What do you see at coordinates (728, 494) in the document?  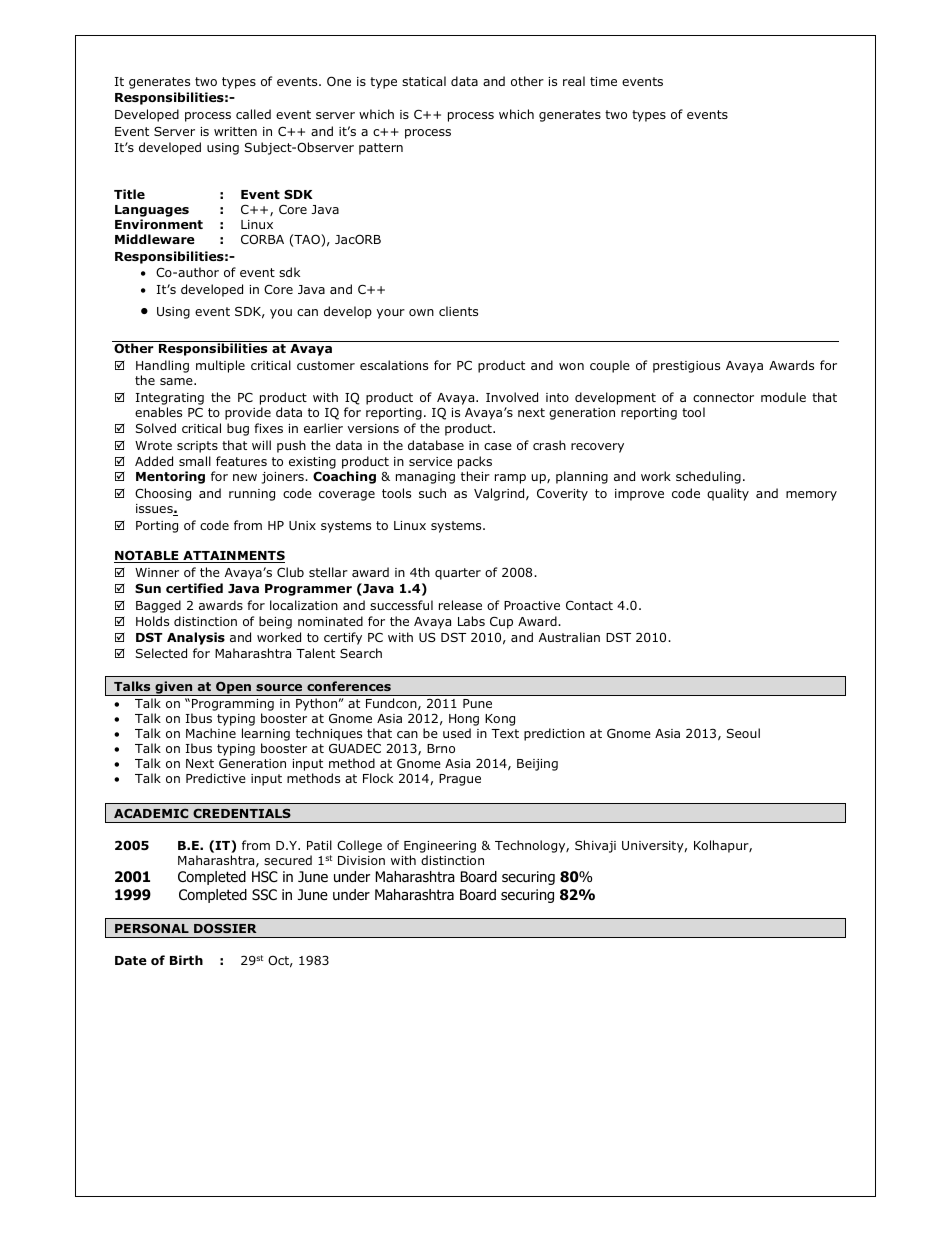 I see `quality` at bounding box center [728, 494].
